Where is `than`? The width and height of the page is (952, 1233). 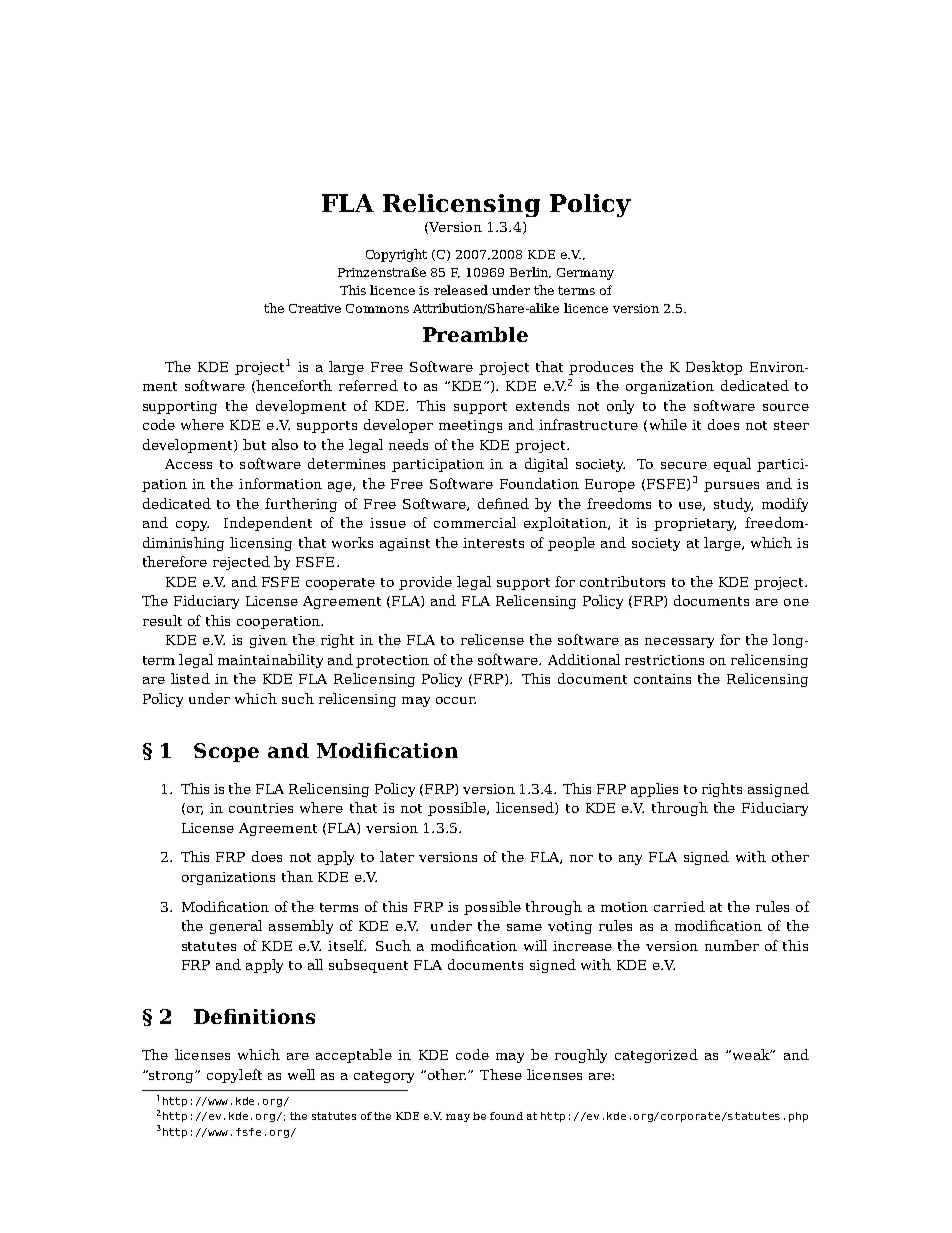 than is located at coordinates (297, 876).
